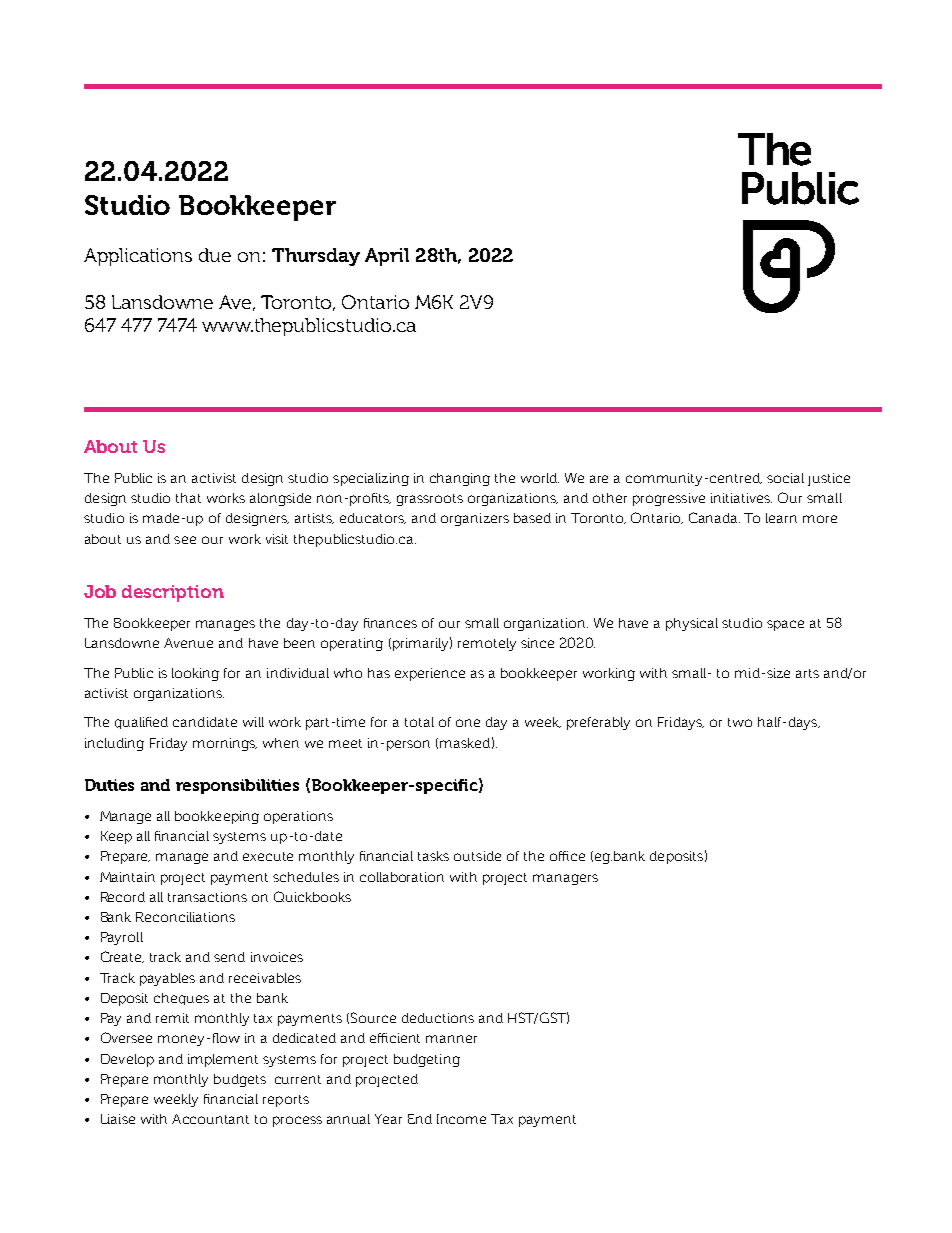 Image resolution: width=952 pixels, height=1233 pixels. Describe the element at coordinates (215, 255) in the page. I see `due` at that location.
